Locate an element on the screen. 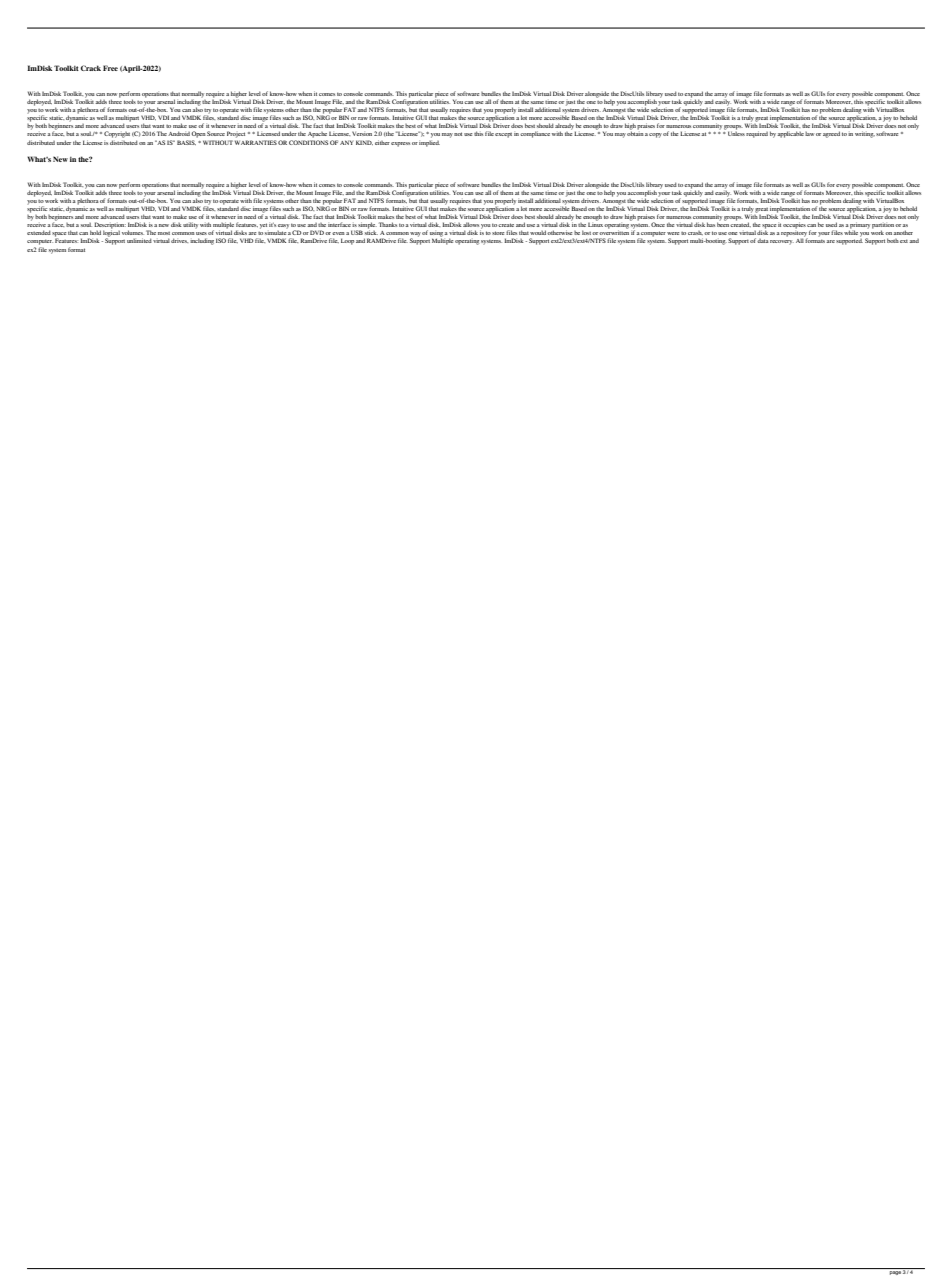 Image resolution: width=952 pixels, height=1287 pixels. except is located at coordinates (503, 135).
